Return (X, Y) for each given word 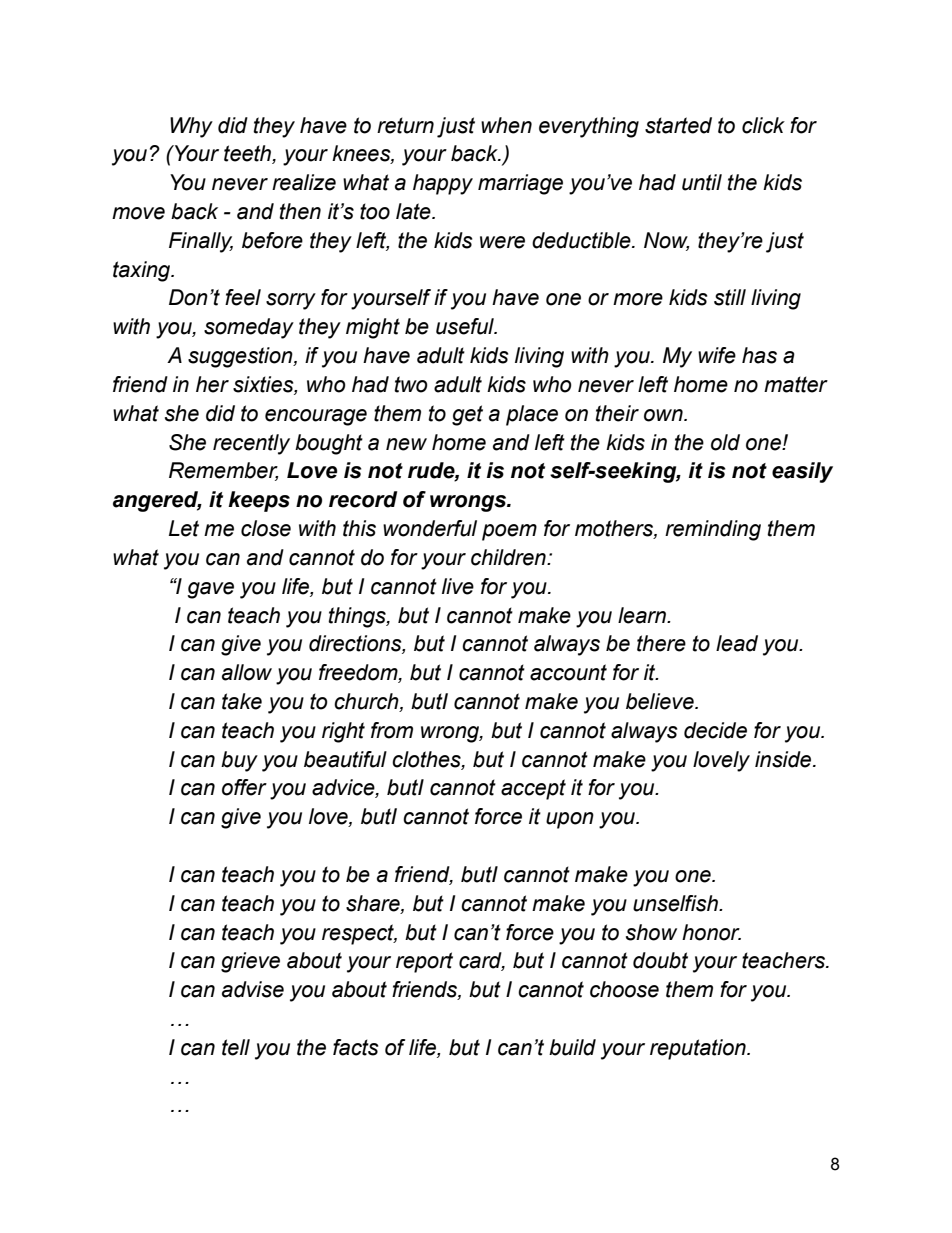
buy (239, 761)
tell (236, 1047)
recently (251, 444)
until (702, 182)
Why (191, 127)
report (424, 962)
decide (715, 730)
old (725, 442)
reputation (699, 1049)
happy (443, 184)
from (392, 730)
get (467, 415)
